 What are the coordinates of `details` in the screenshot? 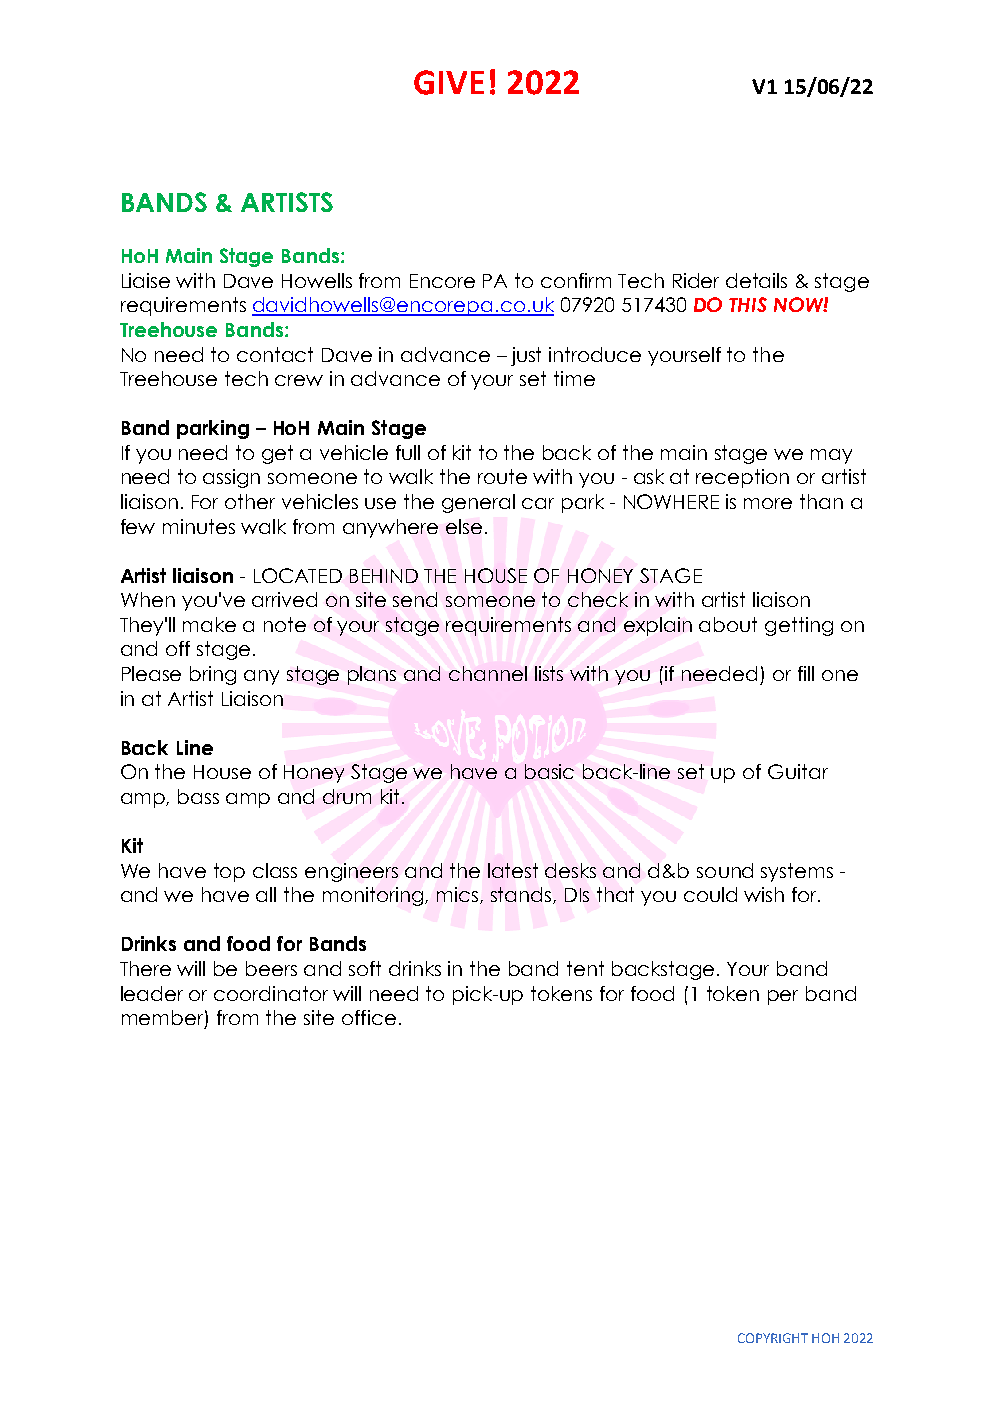 It's located at (756, 280).
